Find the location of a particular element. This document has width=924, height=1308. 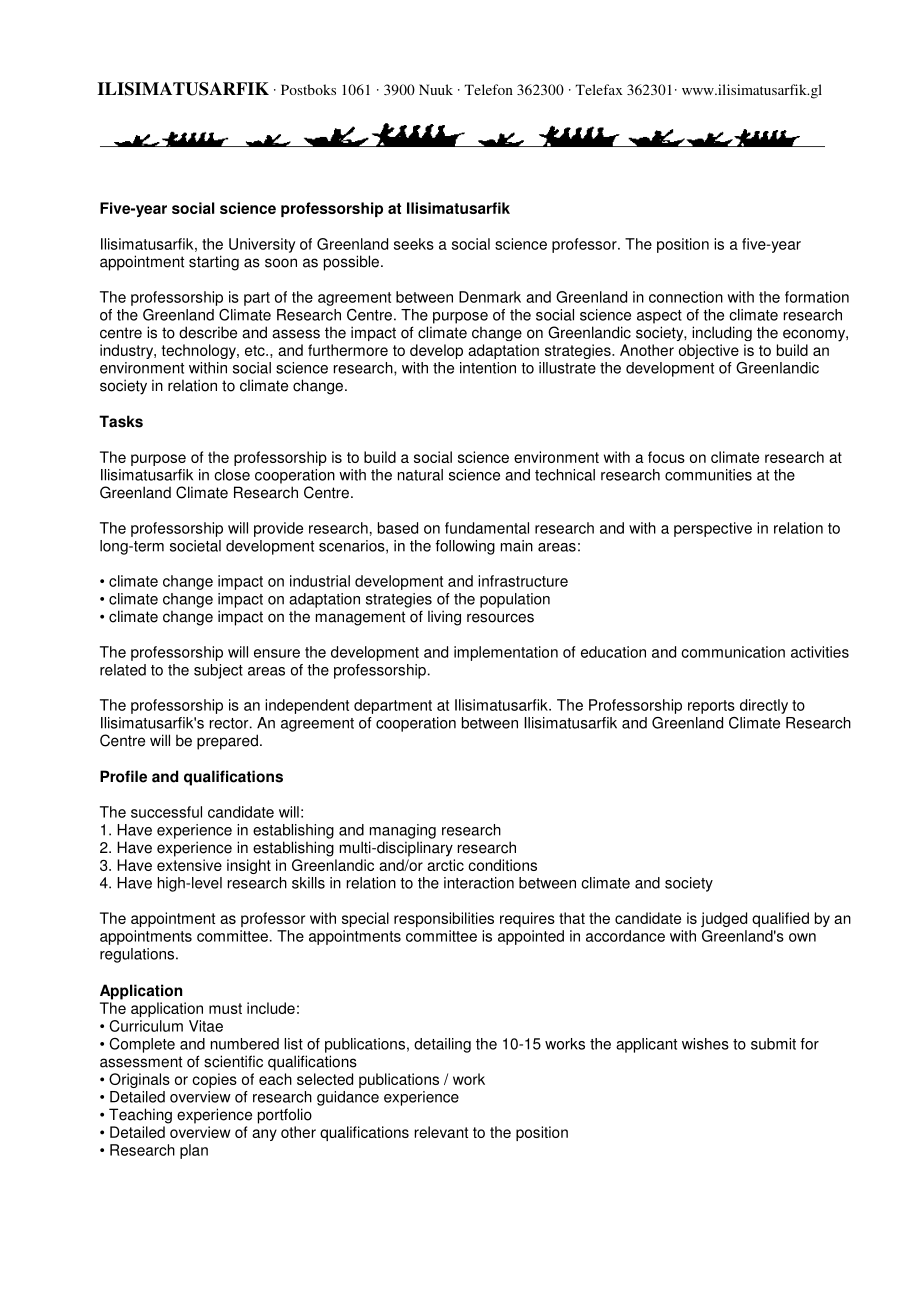

connection is located at coordinates (686, 297).
